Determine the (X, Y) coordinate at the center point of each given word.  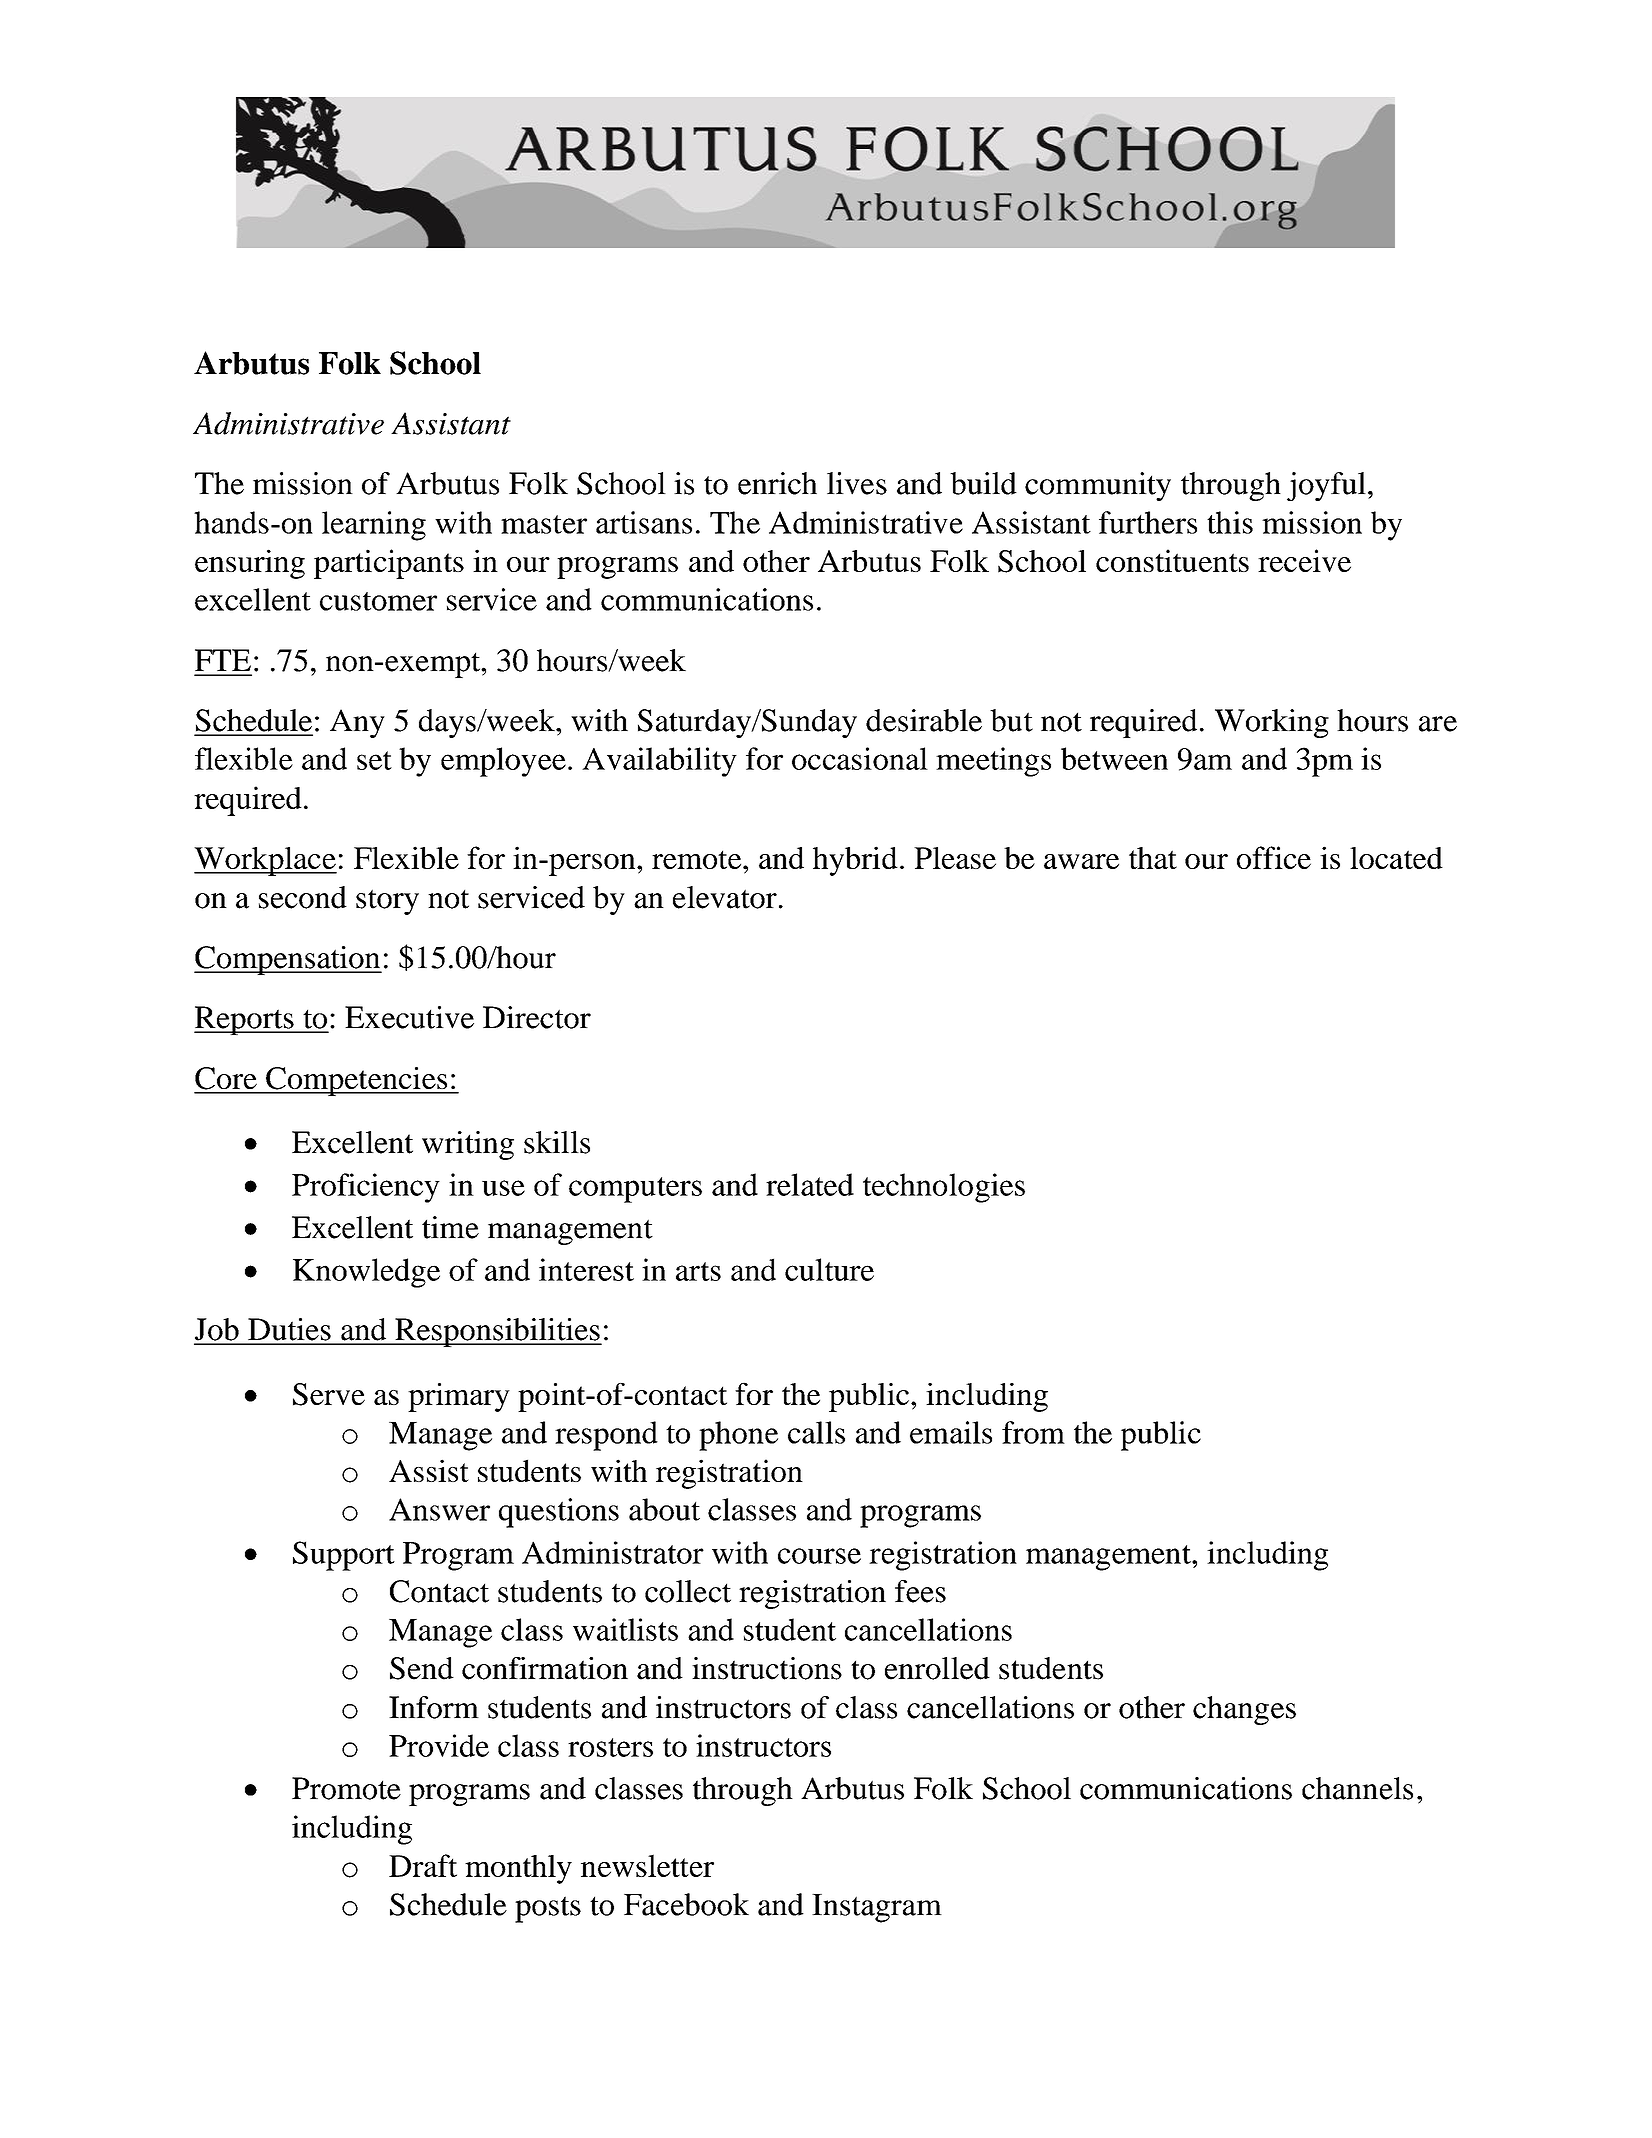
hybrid (855, 861)
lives (857, 483)
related (810, 1184)
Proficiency (366, 1188)
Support (344, 1556)
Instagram (877, 1908)
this (1230, 522)
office (1274, 857)
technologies (944, 1188)
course (819, 1556)
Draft (423, 1865)
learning (374, 526)
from (1033, 1432)
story (387, 902)
